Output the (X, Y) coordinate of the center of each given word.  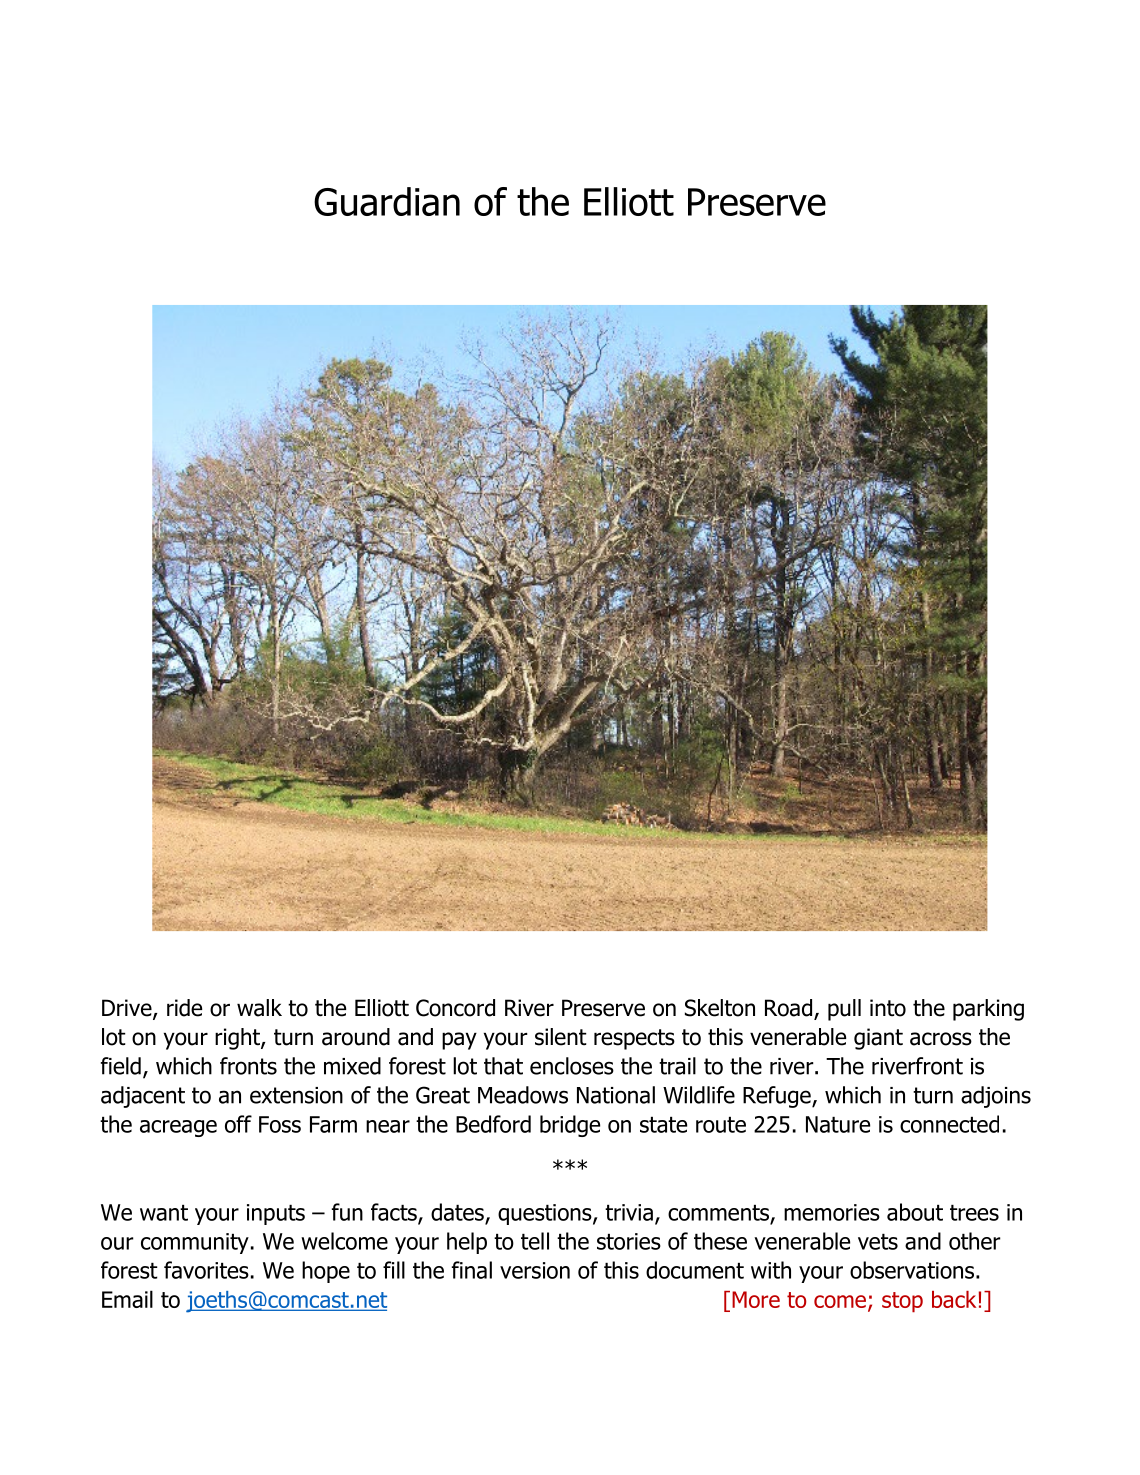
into (888, 1008)
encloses (572, 1066)
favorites (206, 1270)
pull (844, 1010)
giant (878, 1039)
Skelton (720, 1008)
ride (184, 1008)
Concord (455, 1008)
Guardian (387, 201)
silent (561, 1037)
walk (259, 1008)
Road (788, 1008)
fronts (248, 1066)
